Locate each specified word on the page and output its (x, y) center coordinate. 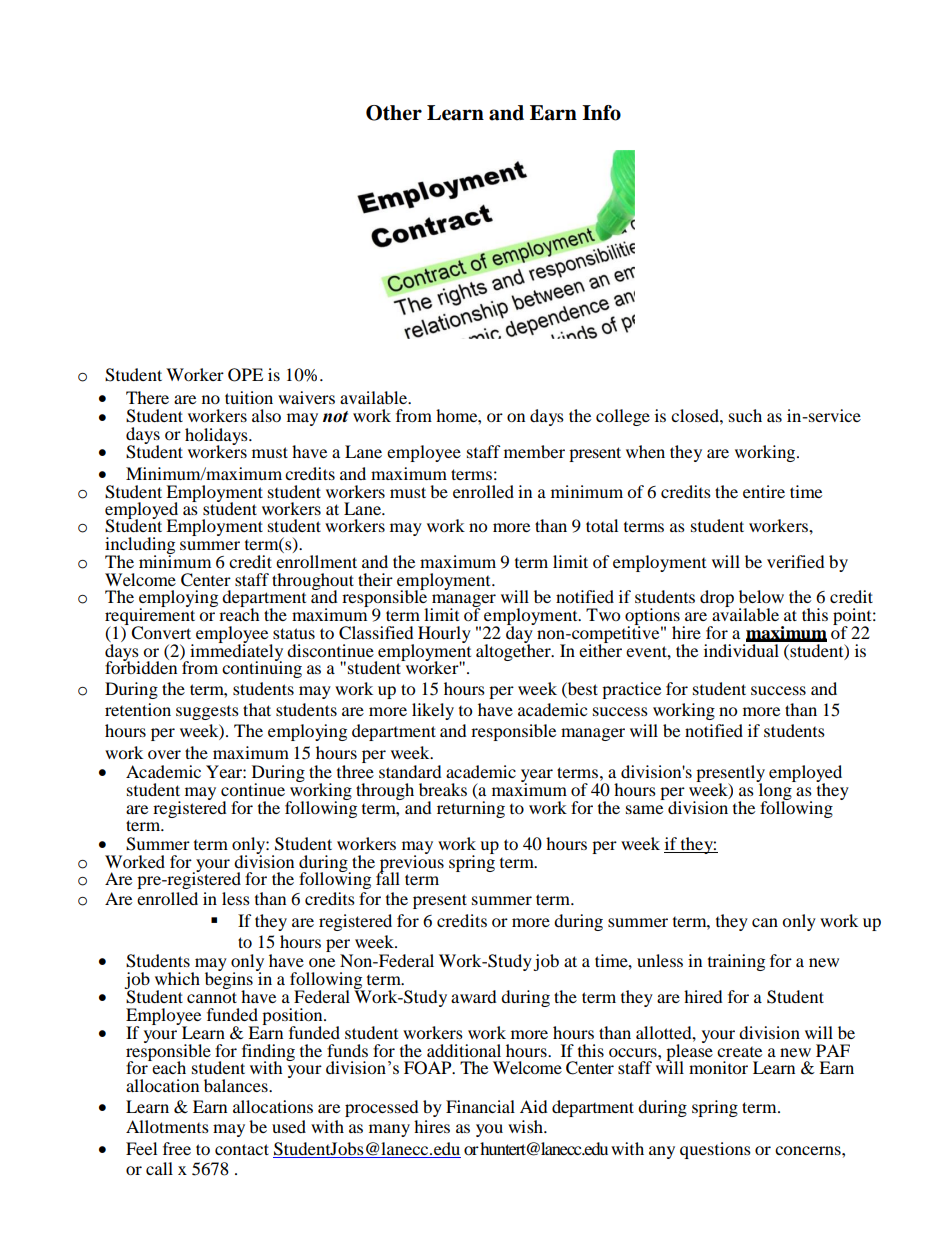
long (775, 791)
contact (242, 1149)
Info (601, 113)
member (534, 451)
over (164, 754)
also (266, 415)
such (745, 415)
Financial (480, 1106)
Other (394, 113)
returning (471, 808)
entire (764, 491)
